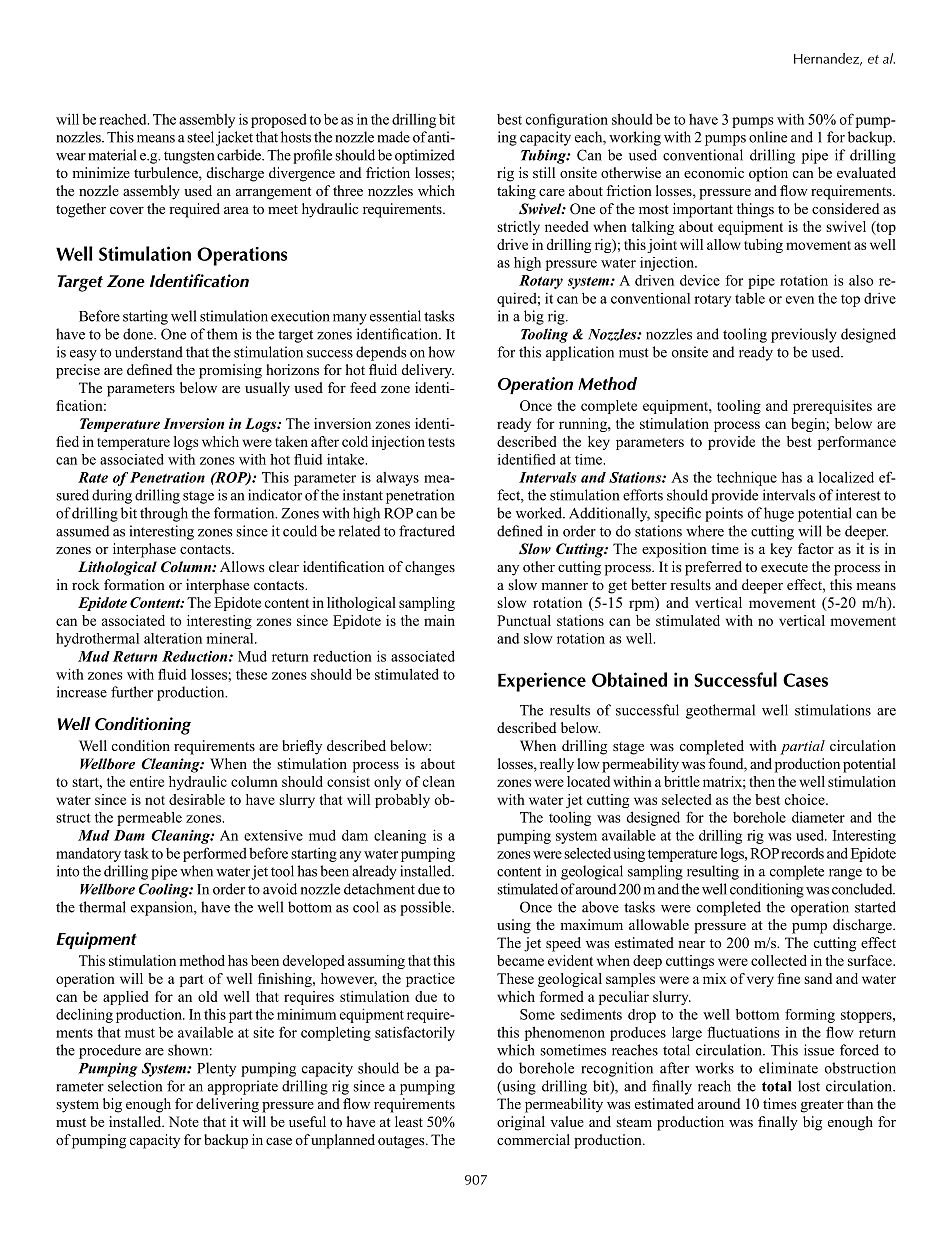  What do you see at coordinates (521, 1123) in the screenshot?
I see `original` at bounding box center [521, 1123].
